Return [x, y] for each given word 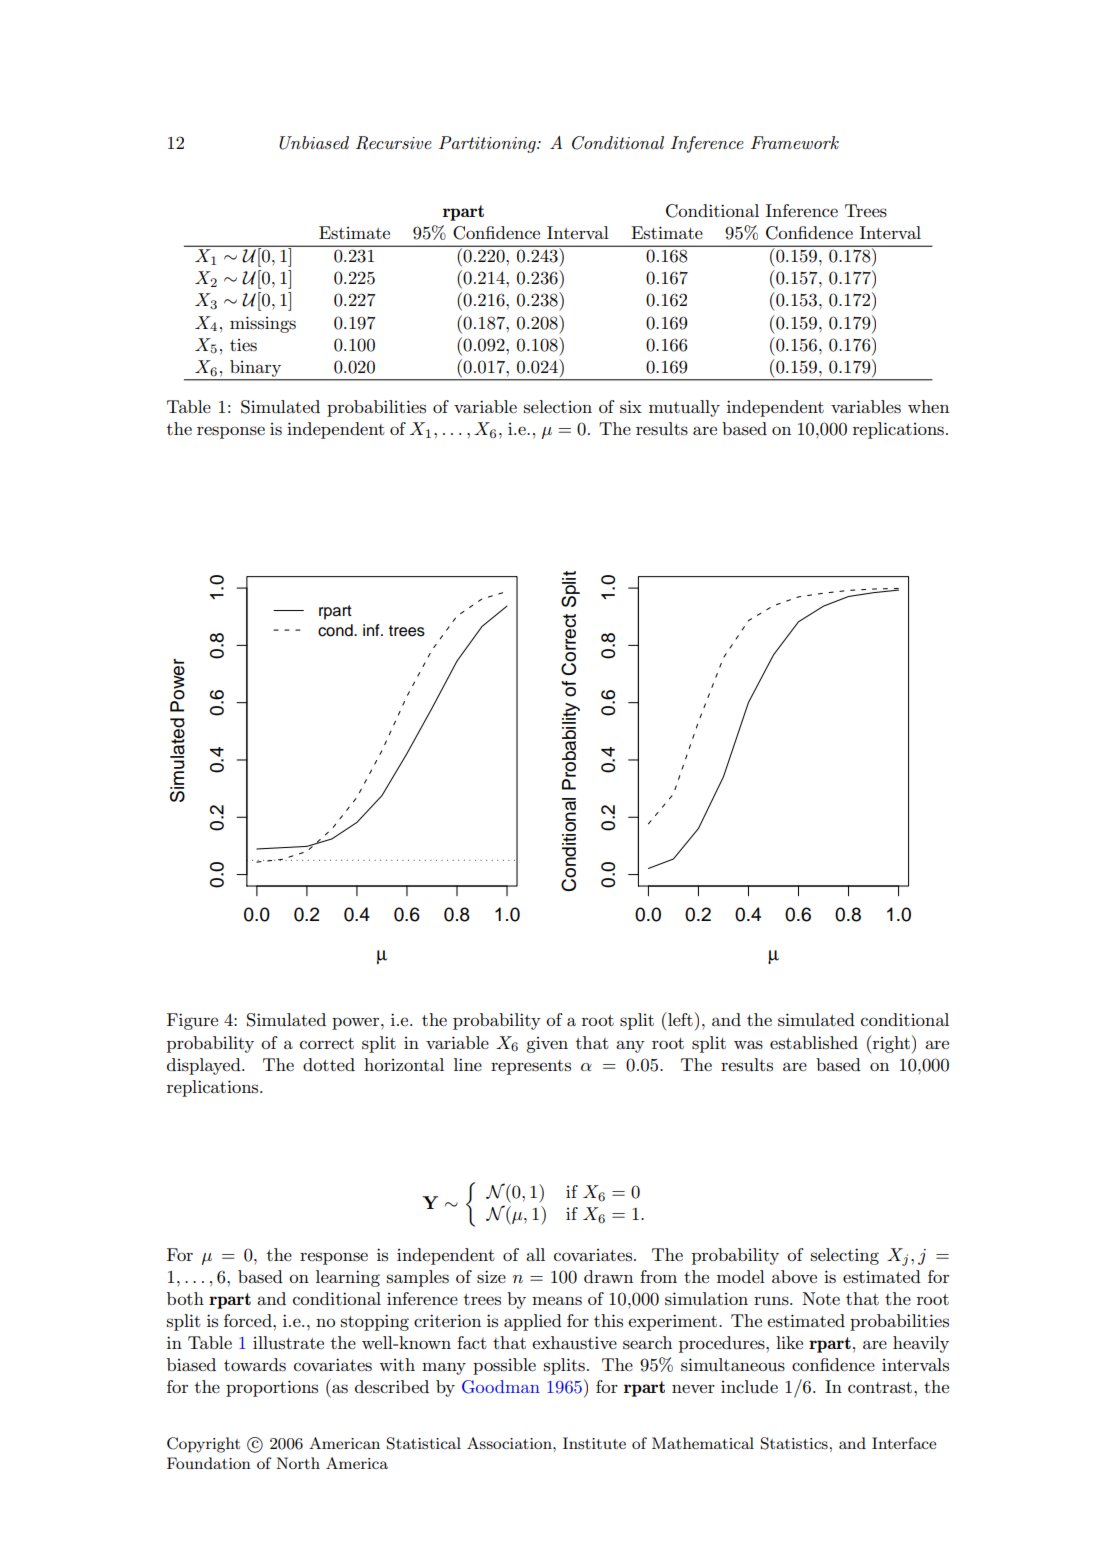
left [679, 1019]
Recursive [394, 143]
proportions [272, 1388]
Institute [594, 1443]
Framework [795, 142]
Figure [192, 1021]
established [814, 1042]
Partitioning [488, 144]
